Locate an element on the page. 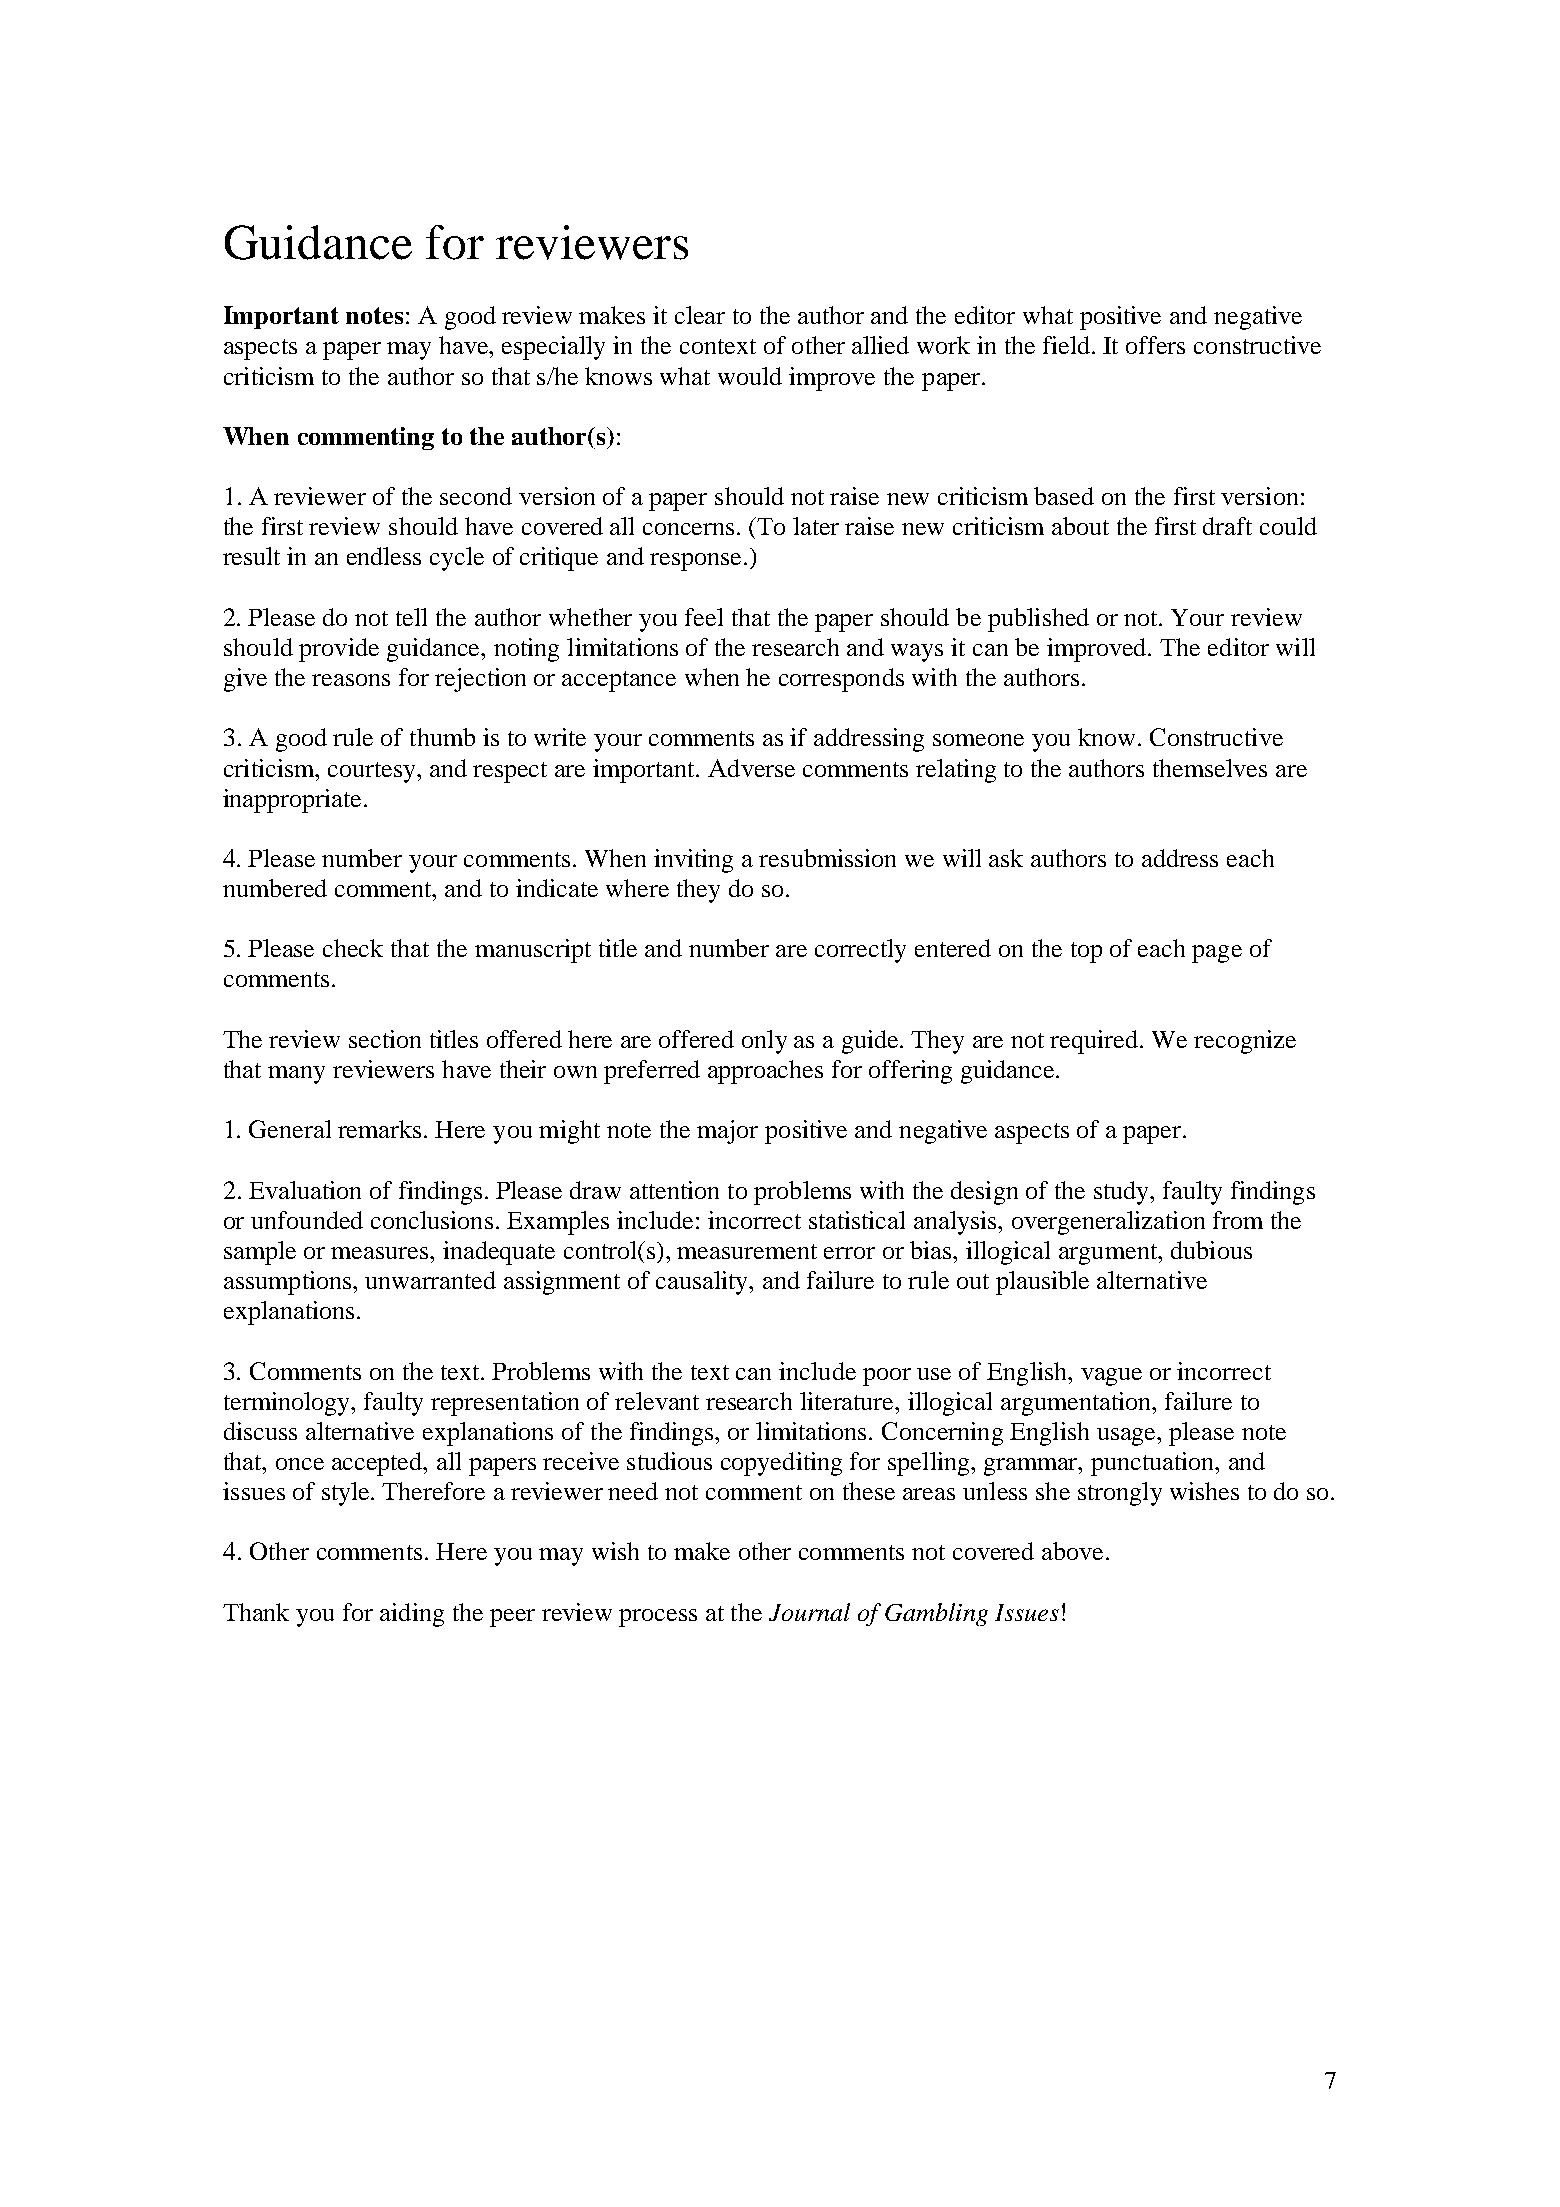 The width and height of the page is (1560, 2207). aiding is located at coordinates (412, 1615).
